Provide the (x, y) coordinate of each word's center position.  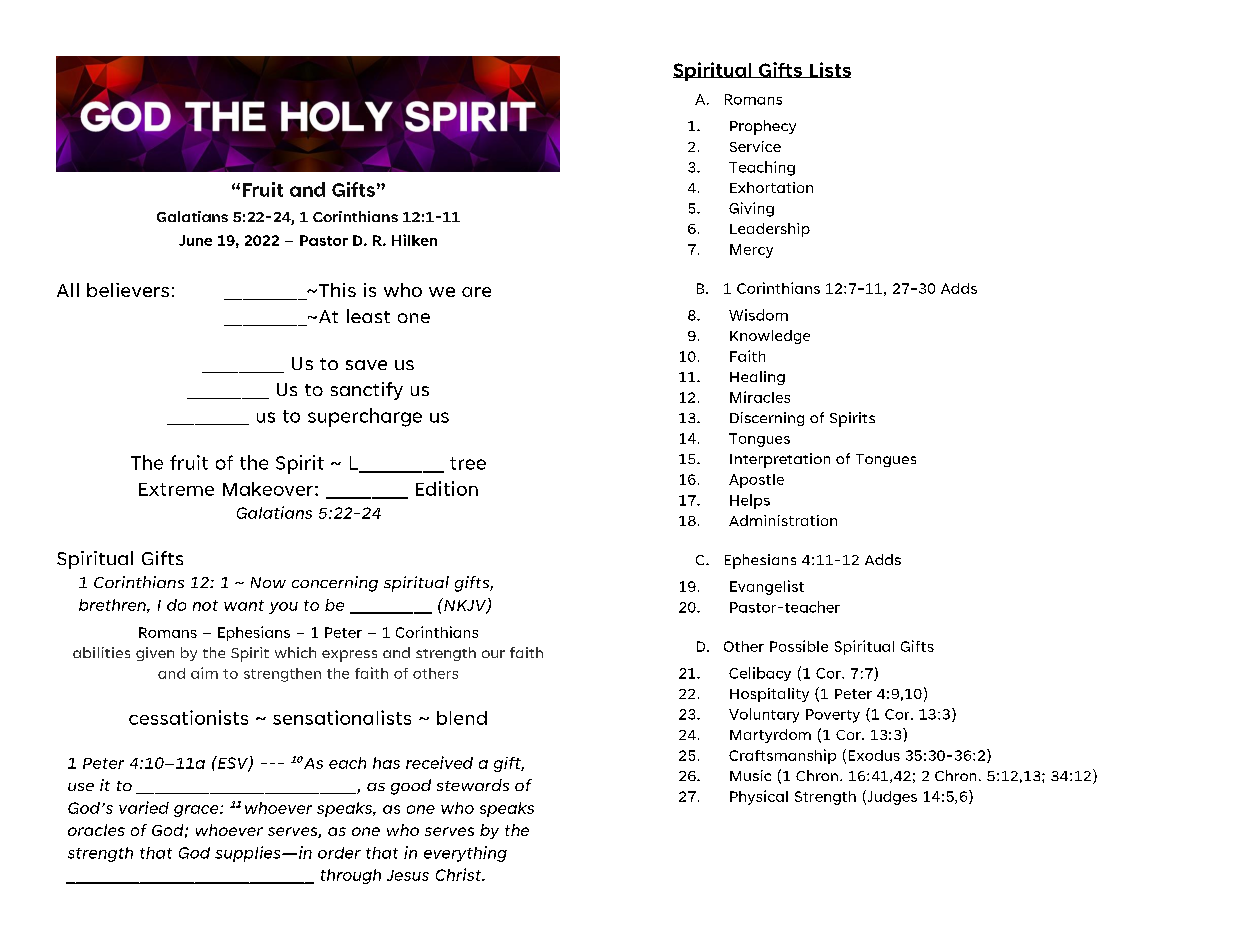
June (195, 240)
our (493, 654)
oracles (96, 830)
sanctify (367, 391)
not (205, 605)
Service (755, 146)
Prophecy (763, 127)
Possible (799, 646)
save (366, 365)
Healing (757, 378)
